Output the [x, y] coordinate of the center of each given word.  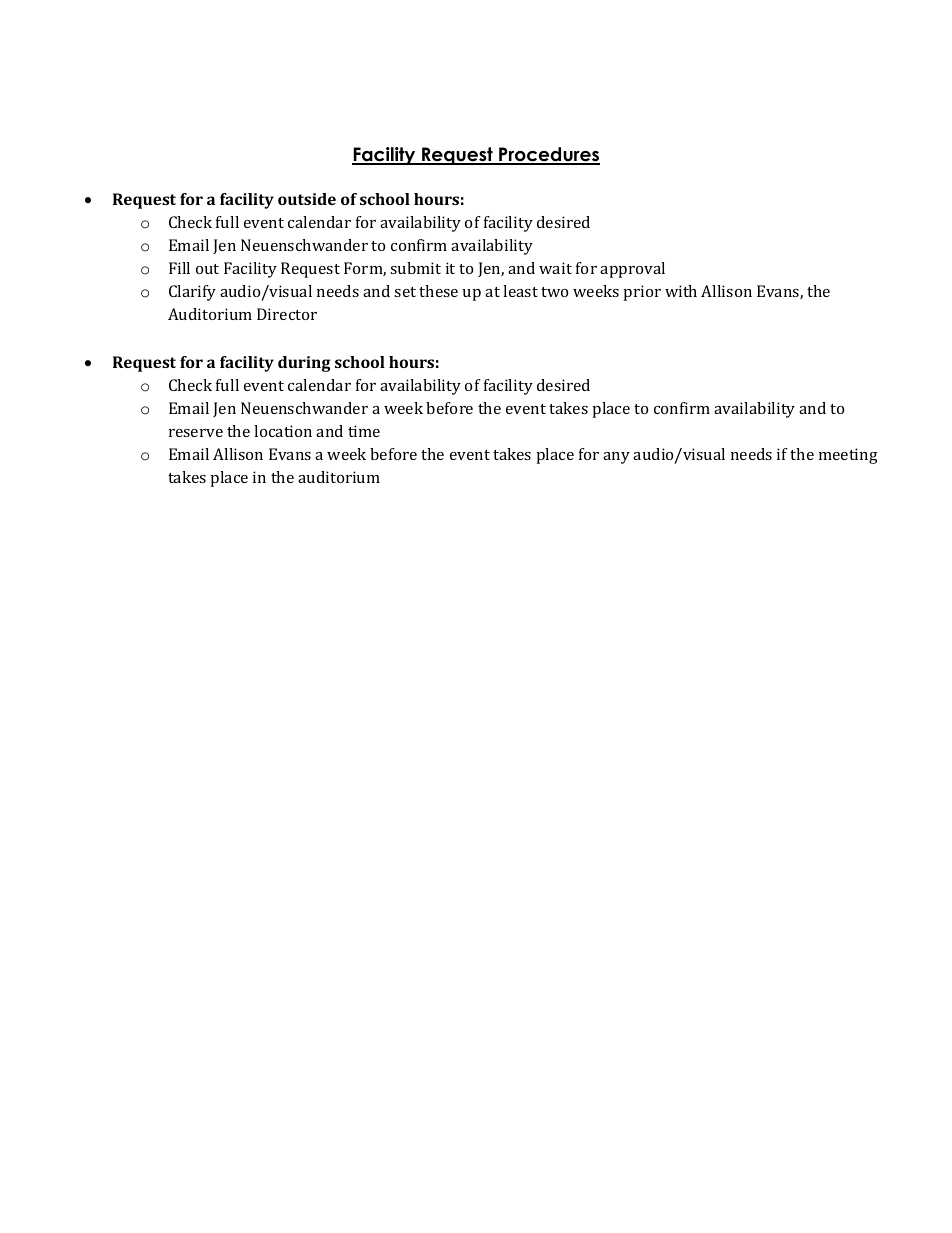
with [681, 291]
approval [632, 270]
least [520, 291]
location [283, 431]
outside [307, 199]
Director [287, 314]
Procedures [548, 155]
